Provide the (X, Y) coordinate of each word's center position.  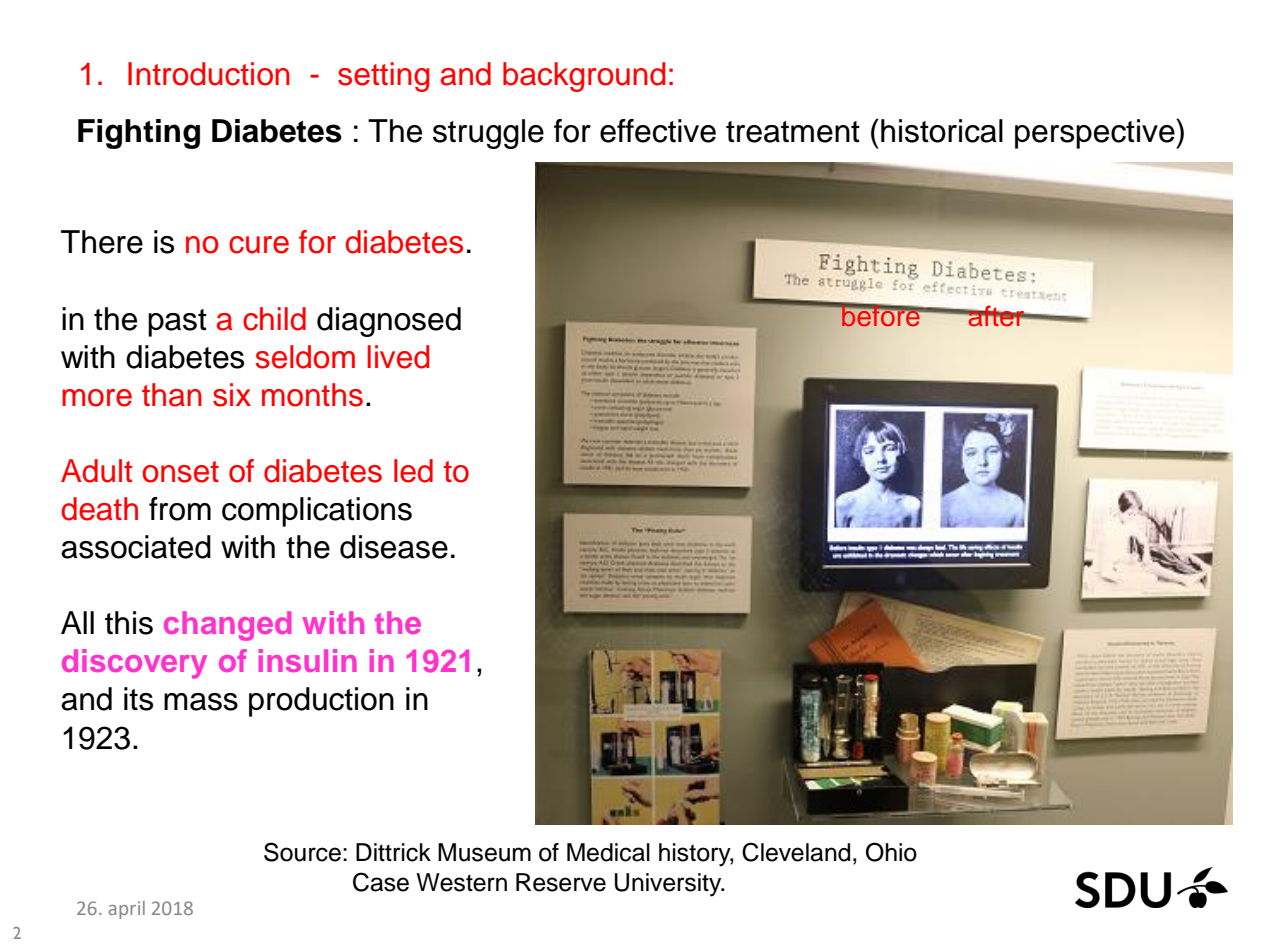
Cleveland (796, 852)
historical (942, 131)
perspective (1096, 134)
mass (201, 702)
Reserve (561, 882)
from (180, 509)
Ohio (891, 852)
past (177, 323)
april (127, 910)
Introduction (209, 74)
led (413, 471)
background (584, 77)
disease (394, 547)
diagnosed (389, 322)
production (321, 702)
